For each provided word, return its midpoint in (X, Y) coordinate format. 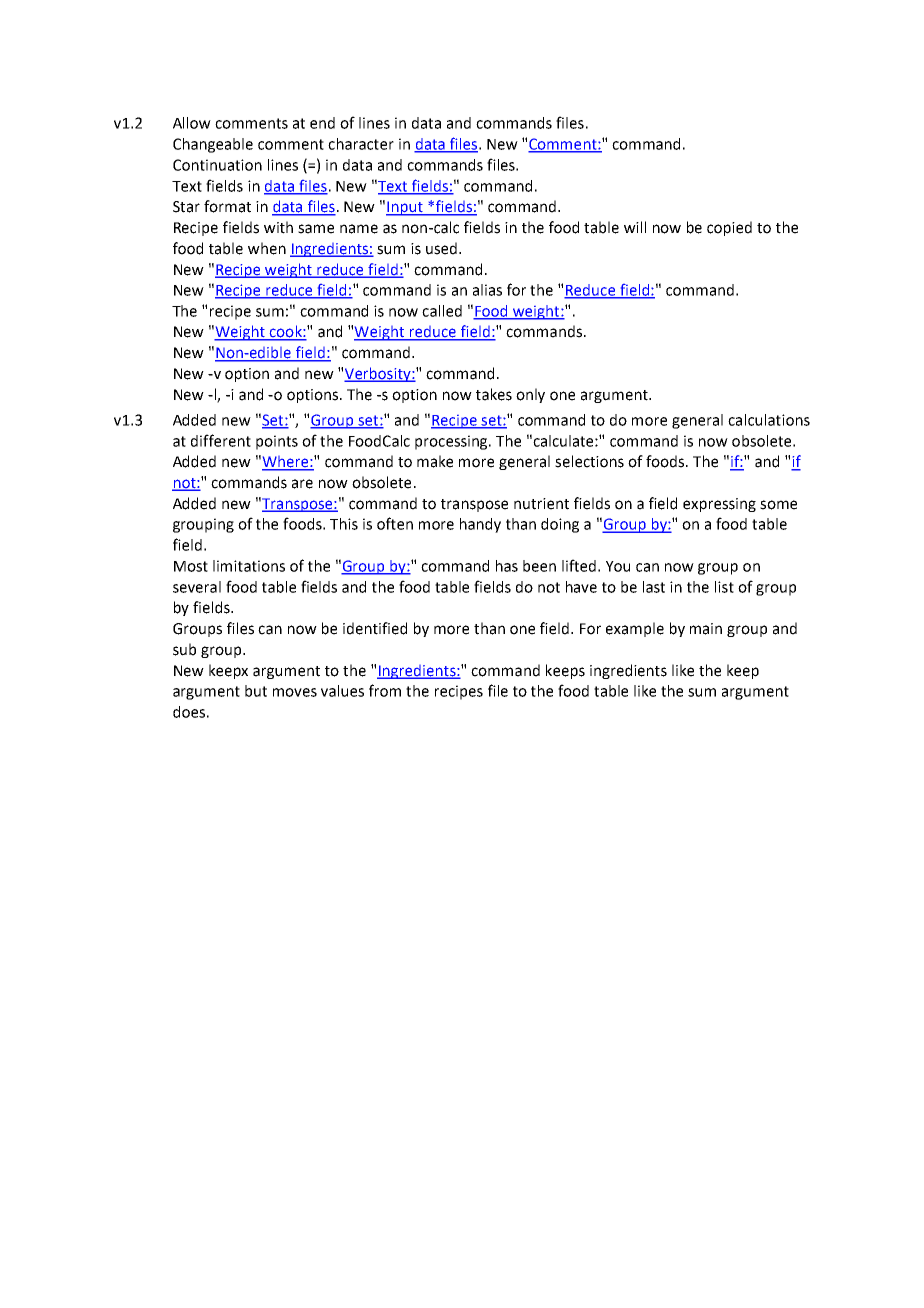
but (256, 691)
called (442, 311)
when (267, 248)
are (302, 484)
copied (729, 228)
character (361, 144)
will (635, 227)
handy (480, 525)
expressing (719, 505)
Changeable (213, 145)
